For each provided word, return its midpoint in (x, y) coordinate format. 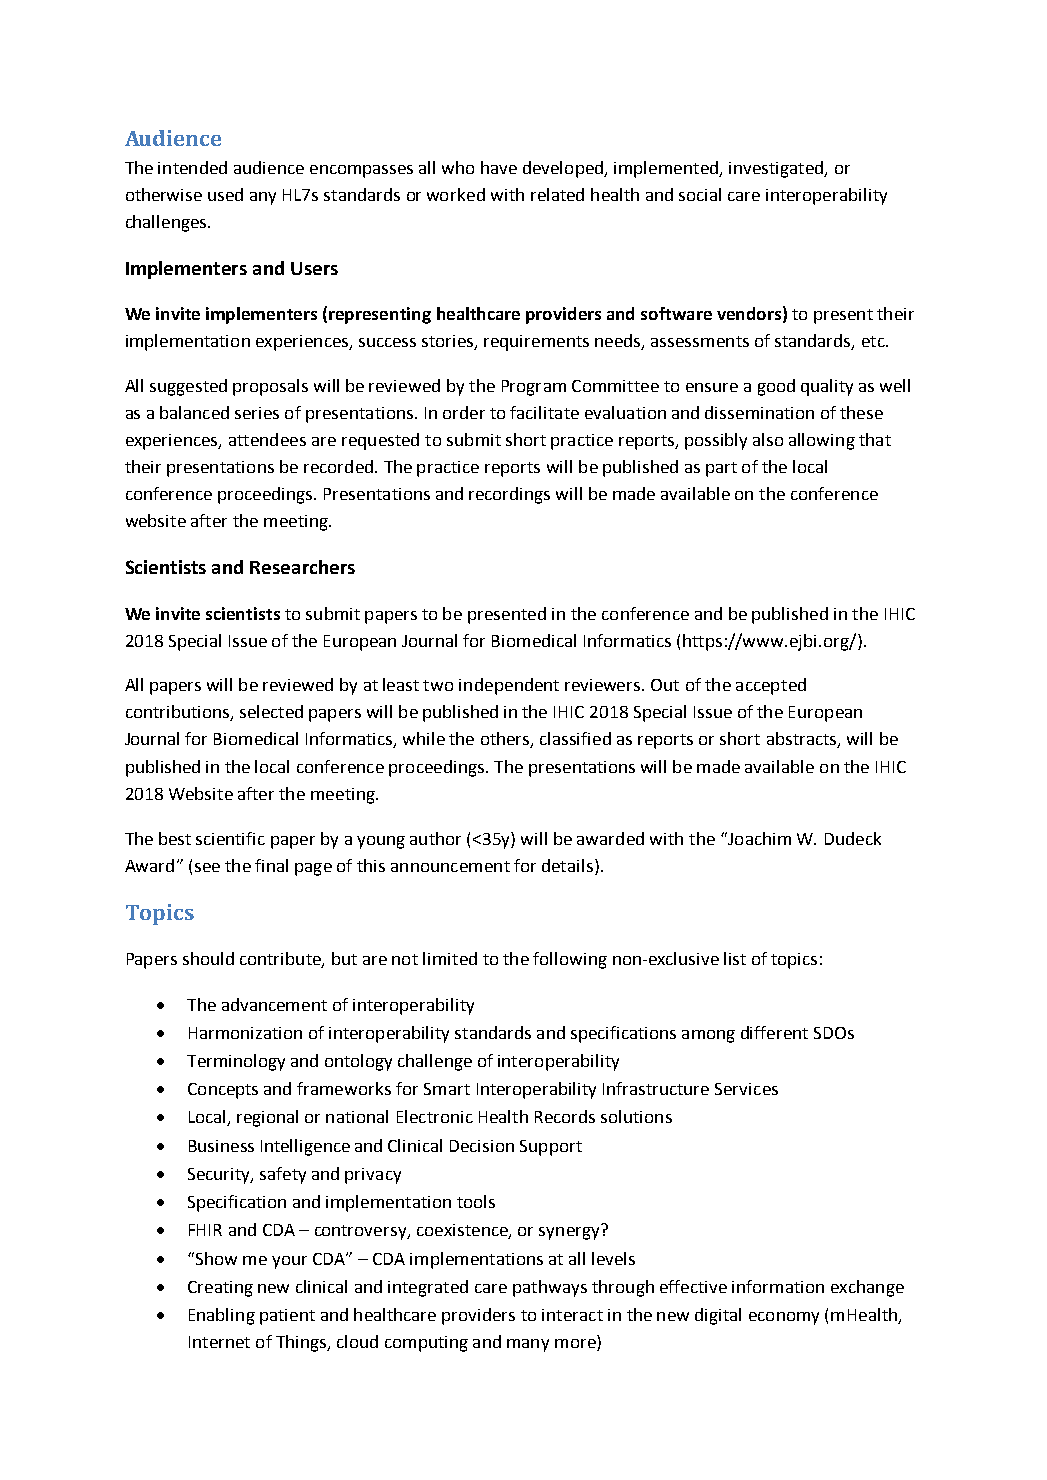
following (570, 960)
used (225, 194)
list (735, 958)
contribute (281, 959)
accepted (771, 686)
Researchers (302, 567)
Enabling (222, 1316)
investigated (777, 169)
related (557, 194)
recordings (509, 495)
